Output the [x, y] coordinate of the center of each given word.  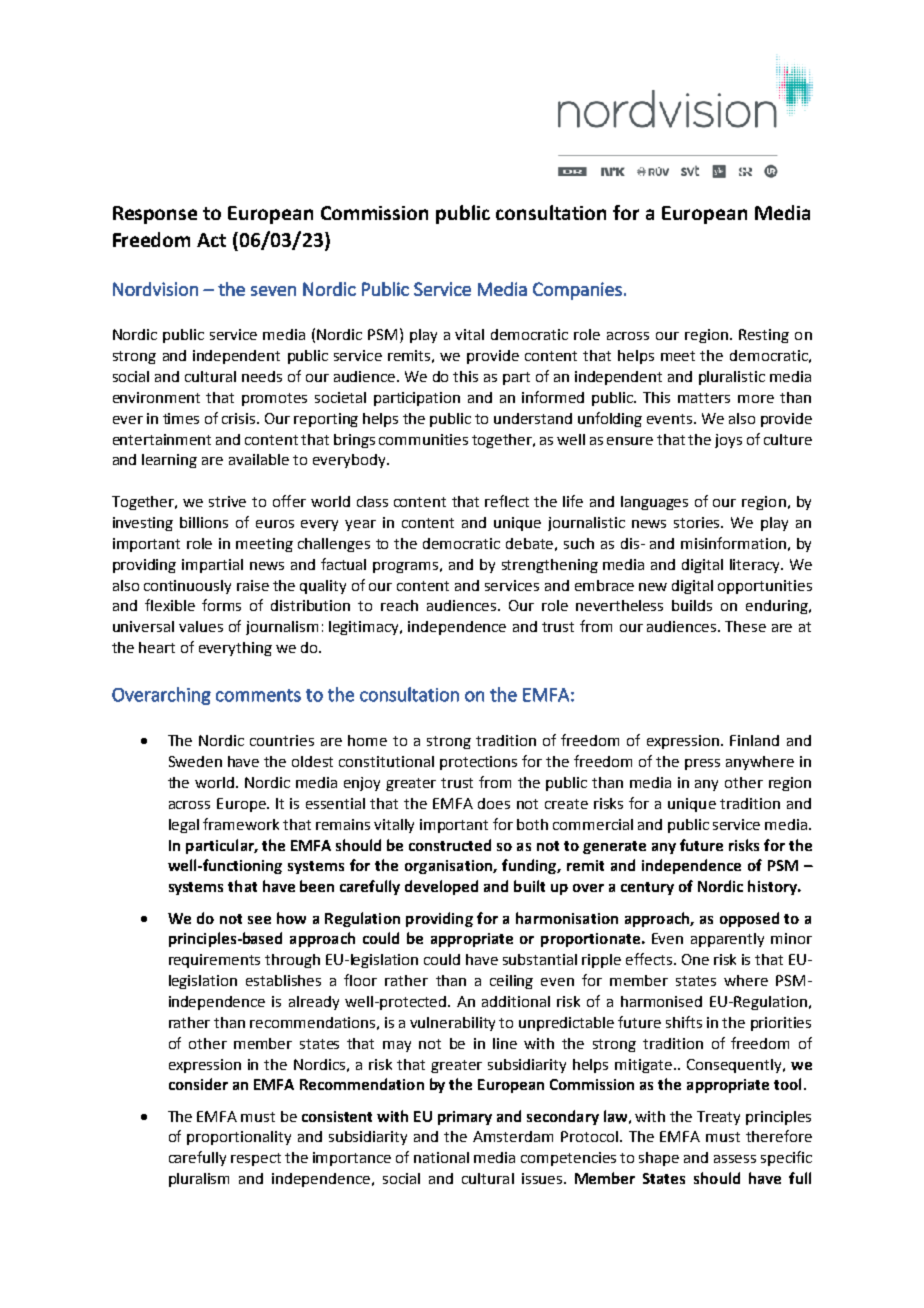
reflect [507, 501]
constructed [450, 845]
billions [204, 522]
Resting [764, 336]
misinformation [733, 543]
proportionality [239, 1138]
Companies [577, 291]
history [773, 887]
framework [241, 824]
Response [155, 215]
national [441, 1157]
